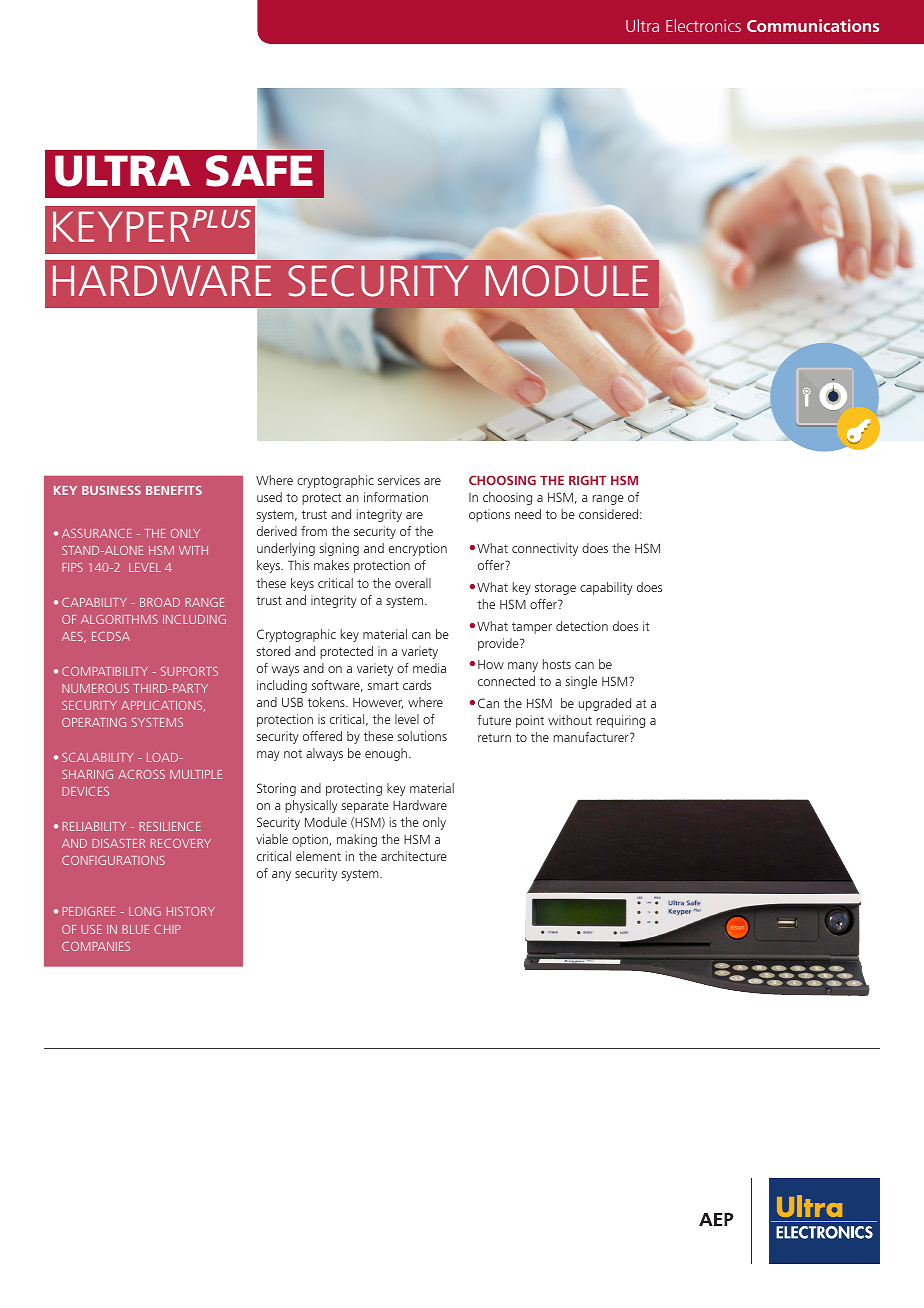  What do you see at coordinates (414, 856) in the screenshot?
I see `architecture` at bounding box center [414, 856].
